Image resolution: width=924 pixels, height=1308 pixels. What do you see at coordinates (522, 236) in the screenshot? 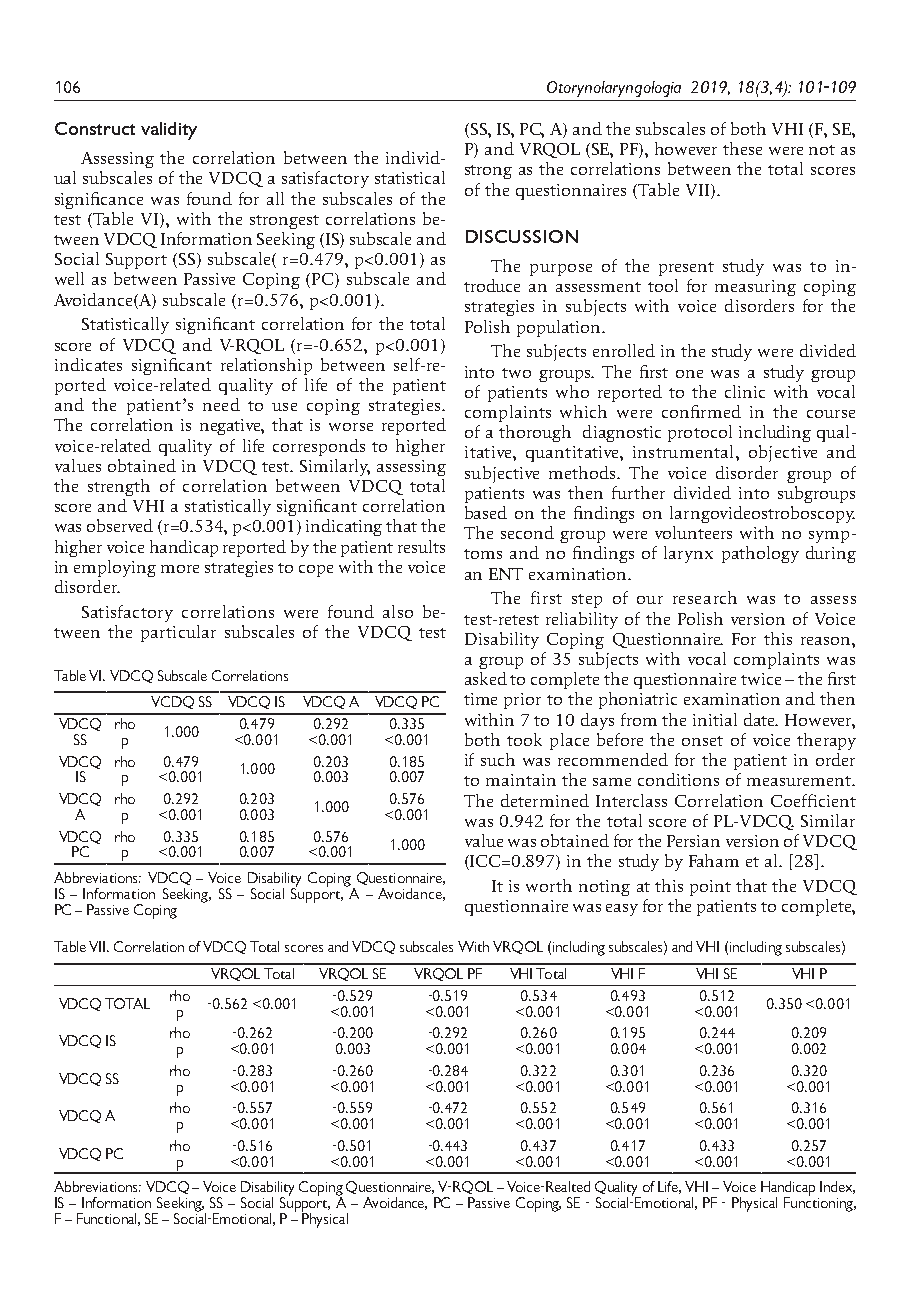
I see `DISCUSSION` at bounding box center [522, 236].
